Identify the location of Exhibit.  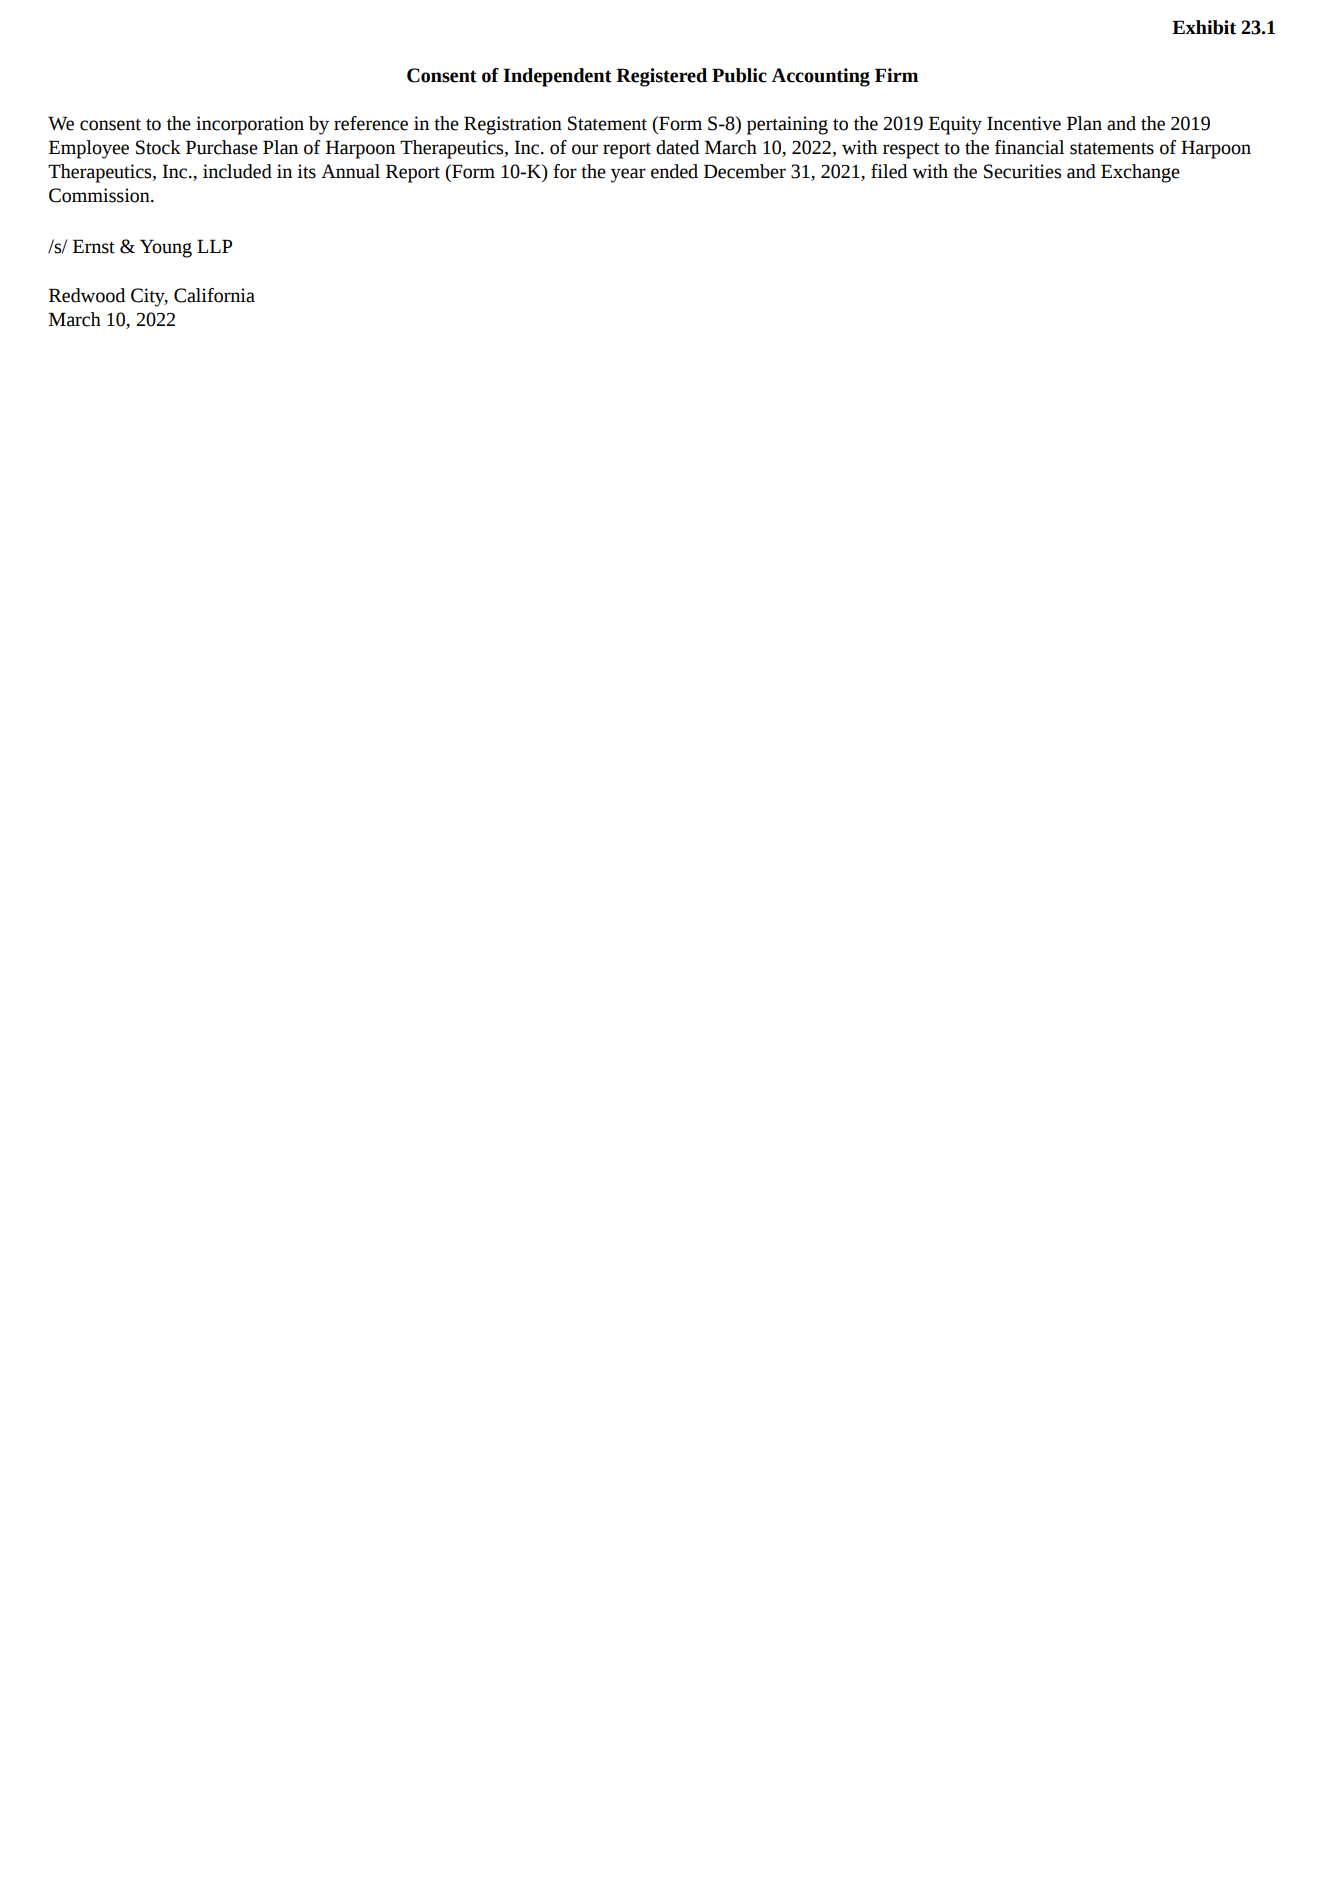
(1204, 27).
